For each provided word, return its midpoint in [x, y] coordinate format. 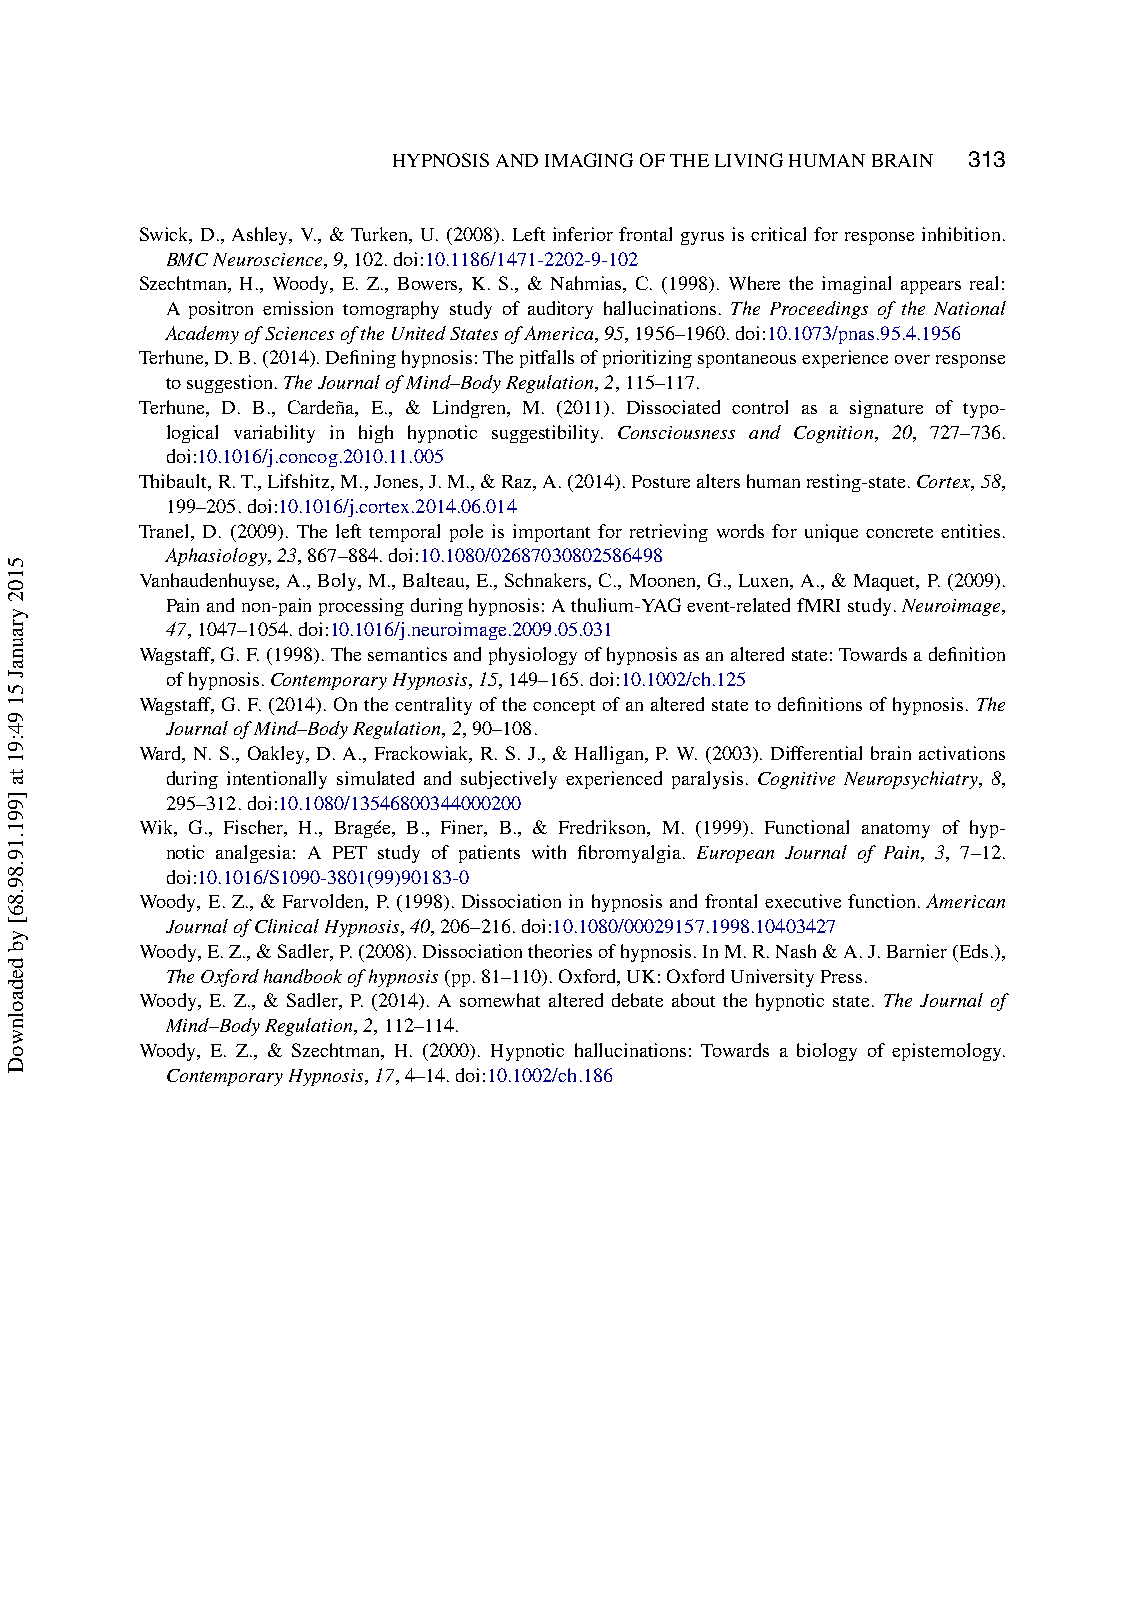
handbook [303, 976]
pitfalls [547, 359]
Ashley [261, 236]
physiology [533, 656]
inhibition [961, 234]
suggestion [229, 384]
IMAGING [589, 160]
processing [361, 607]
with [549, 852]
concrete [899, 532]
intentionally [277, 780]
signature [886, 409]
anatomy [896, 830]
